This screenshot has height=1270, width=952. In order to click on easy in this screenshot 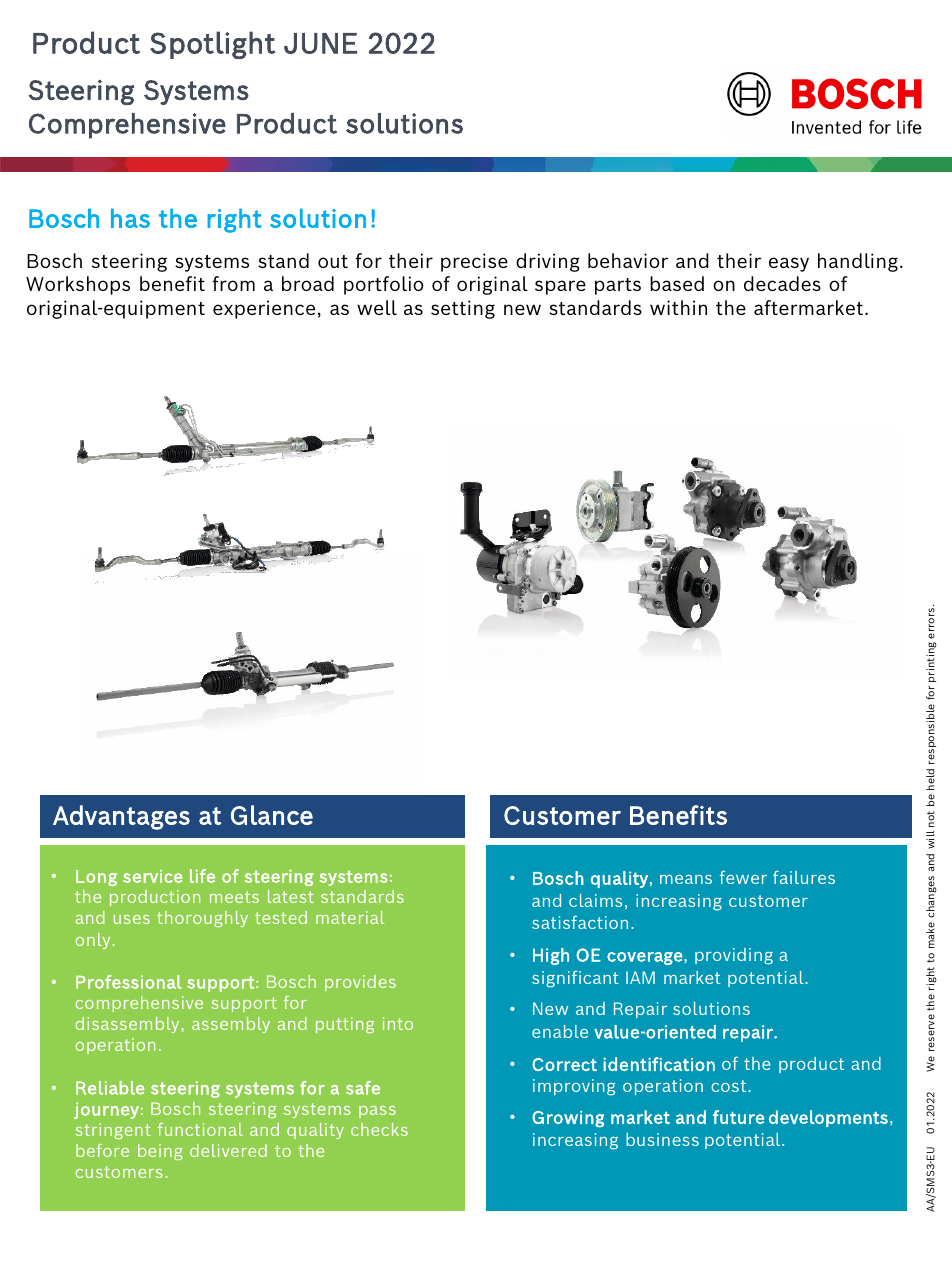, I will do `click(789, 264)`.
